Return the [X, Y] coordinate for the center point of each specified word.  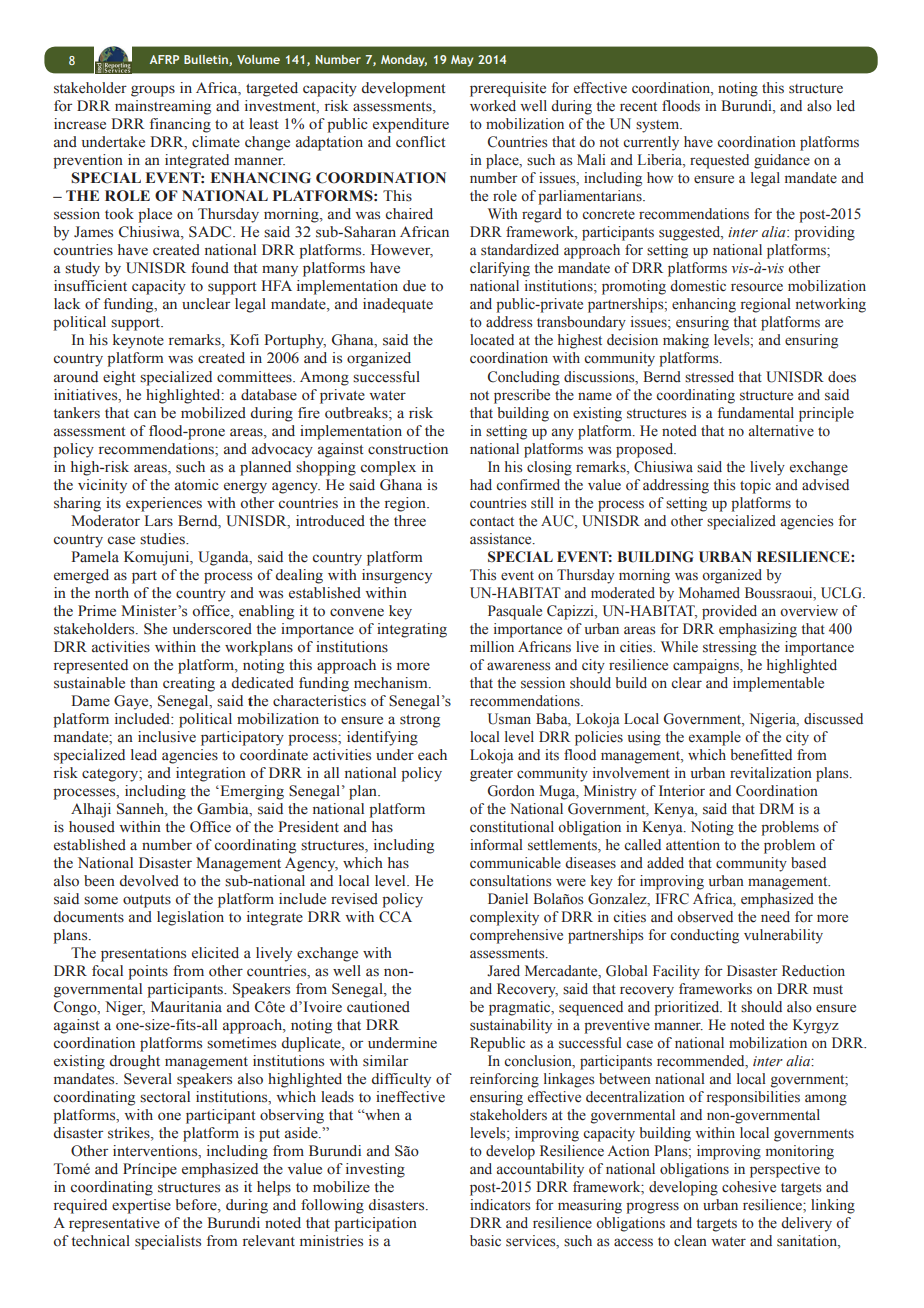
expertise [141, 1206]
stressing [730, 648]
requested [719, 161]
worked [493, 106]
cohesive [749, 1187]
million [492, 647]
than [144, 682]
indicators [500, 1205]
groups [153, 91]
